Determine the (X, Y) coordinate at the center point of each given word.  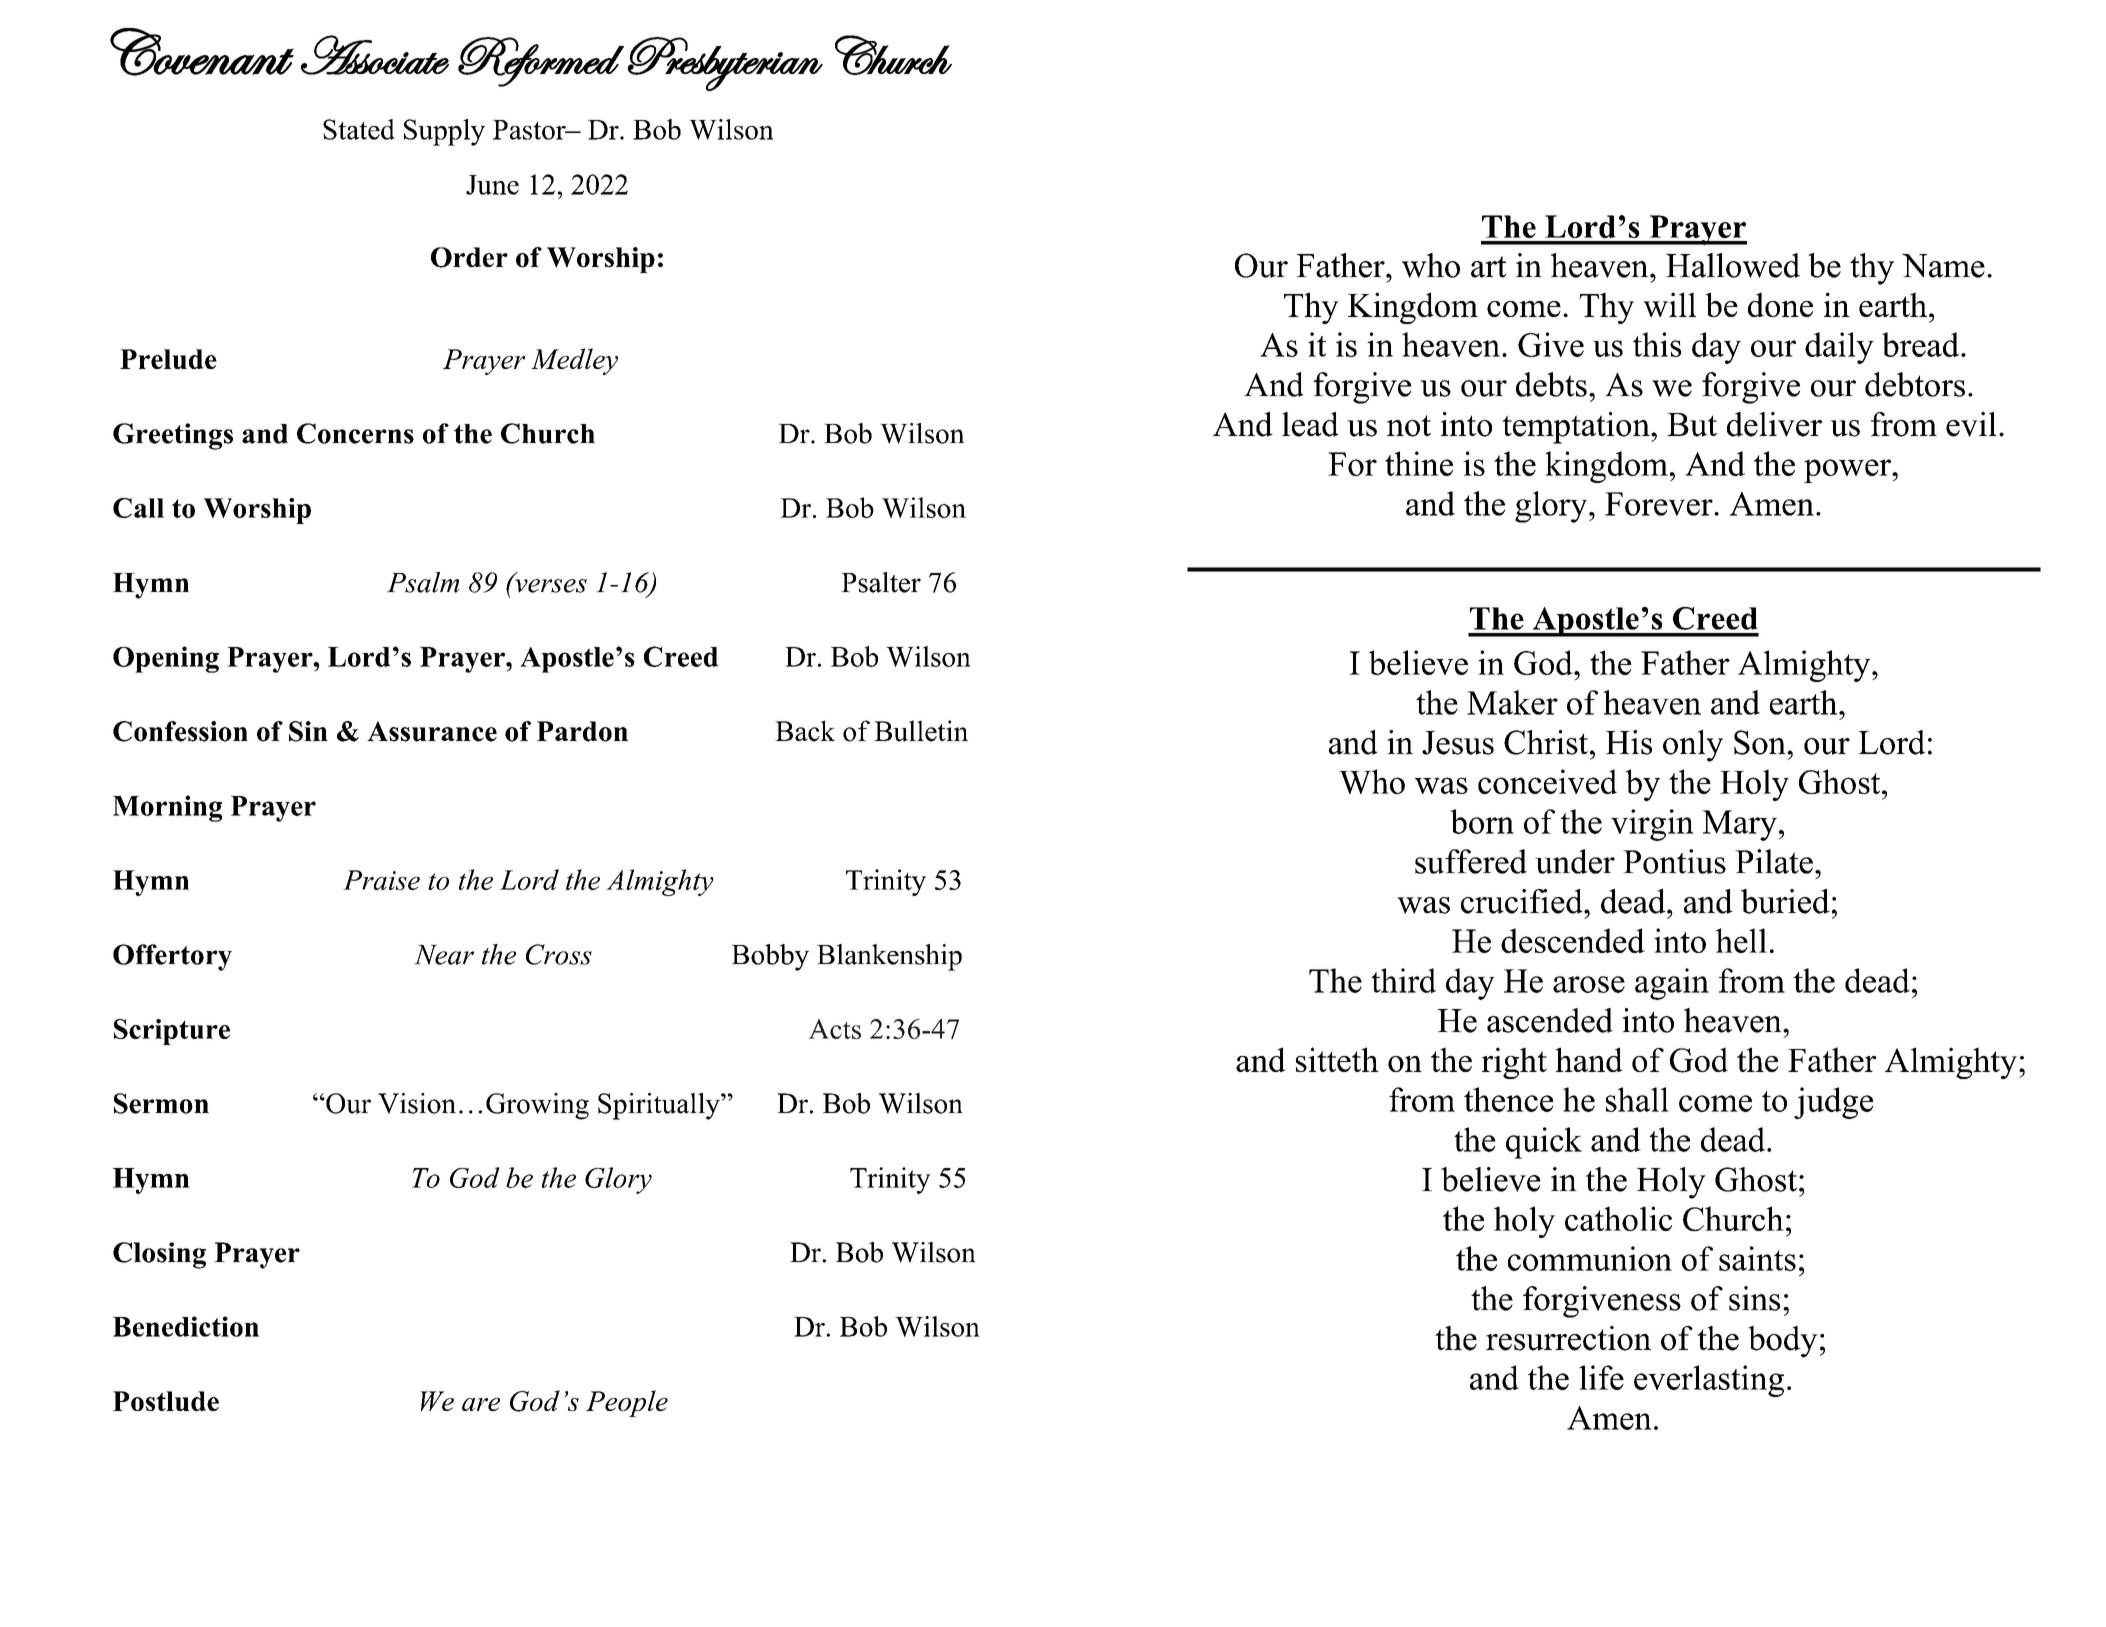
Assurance (432, 731)
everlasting (1709, 1381)
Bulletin (921, 731)
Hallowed (1733, 265)
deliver (1774, 424)
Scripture (172, 1032)
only (1693, 746)
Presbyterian (725, 64)
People (627, 1403)
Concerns (355, 433)
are (481, 1404)
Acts (835, 1029)
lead (1310, 424)
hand (1589, 1059)
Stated (359, 129)
